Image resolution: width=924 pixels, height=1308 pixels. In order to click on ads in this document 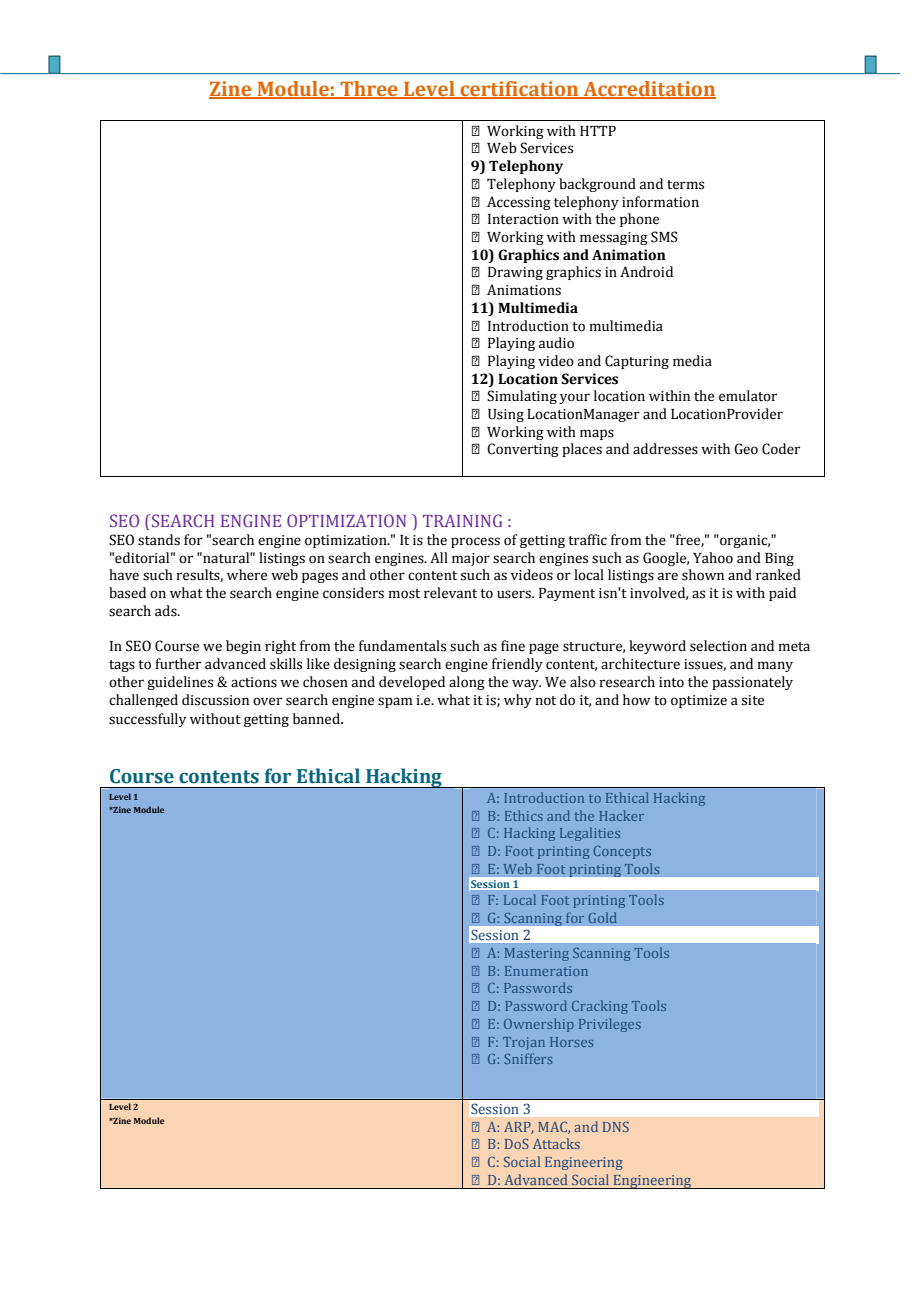, I will do `click(167, 611)`.
